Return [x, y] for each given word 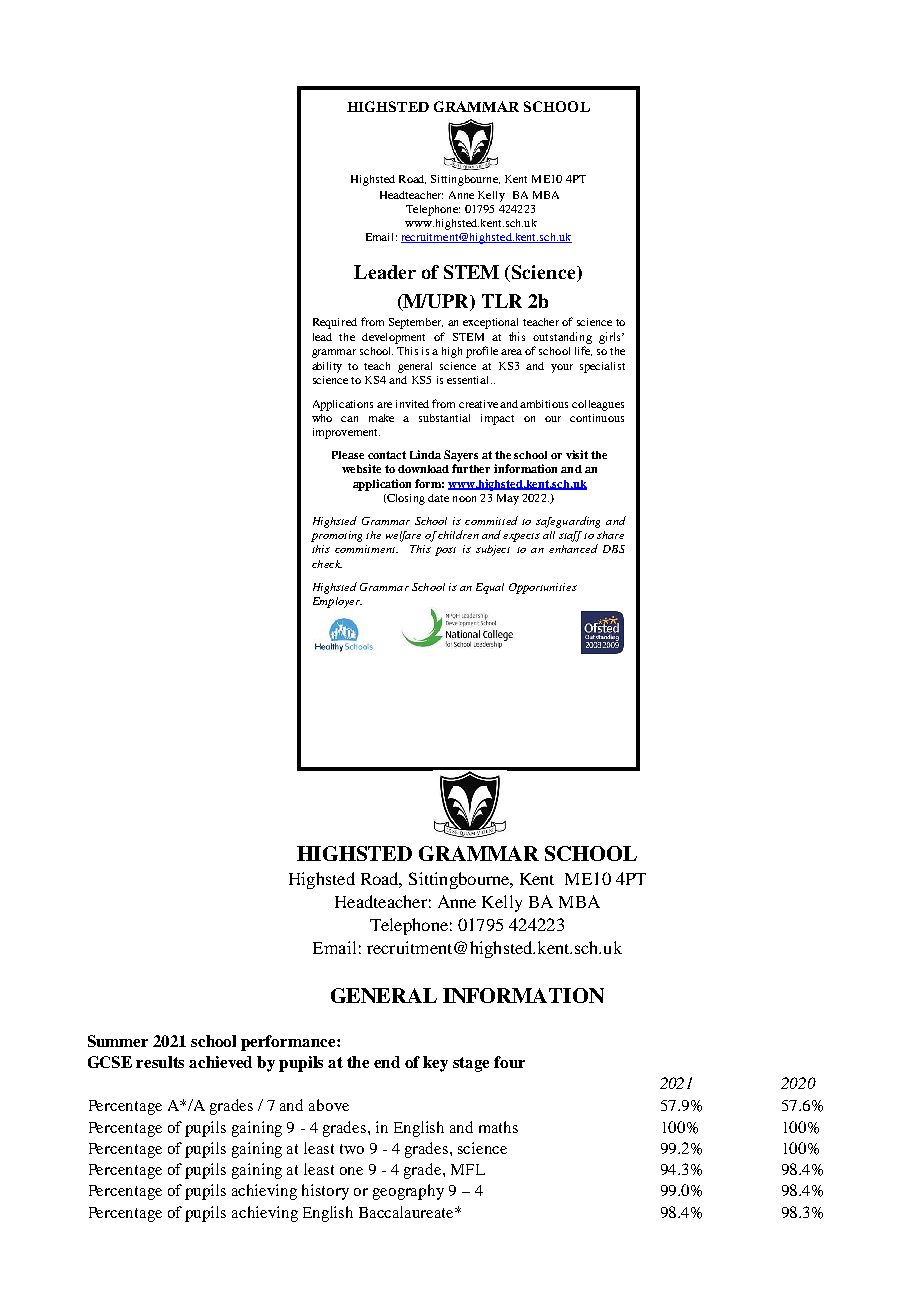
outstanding [562, 338]
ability [327, 367]
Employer [337, 602]
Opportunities [543, 588]
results [160, 1062]
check [327, 564]
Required [335, 323]
